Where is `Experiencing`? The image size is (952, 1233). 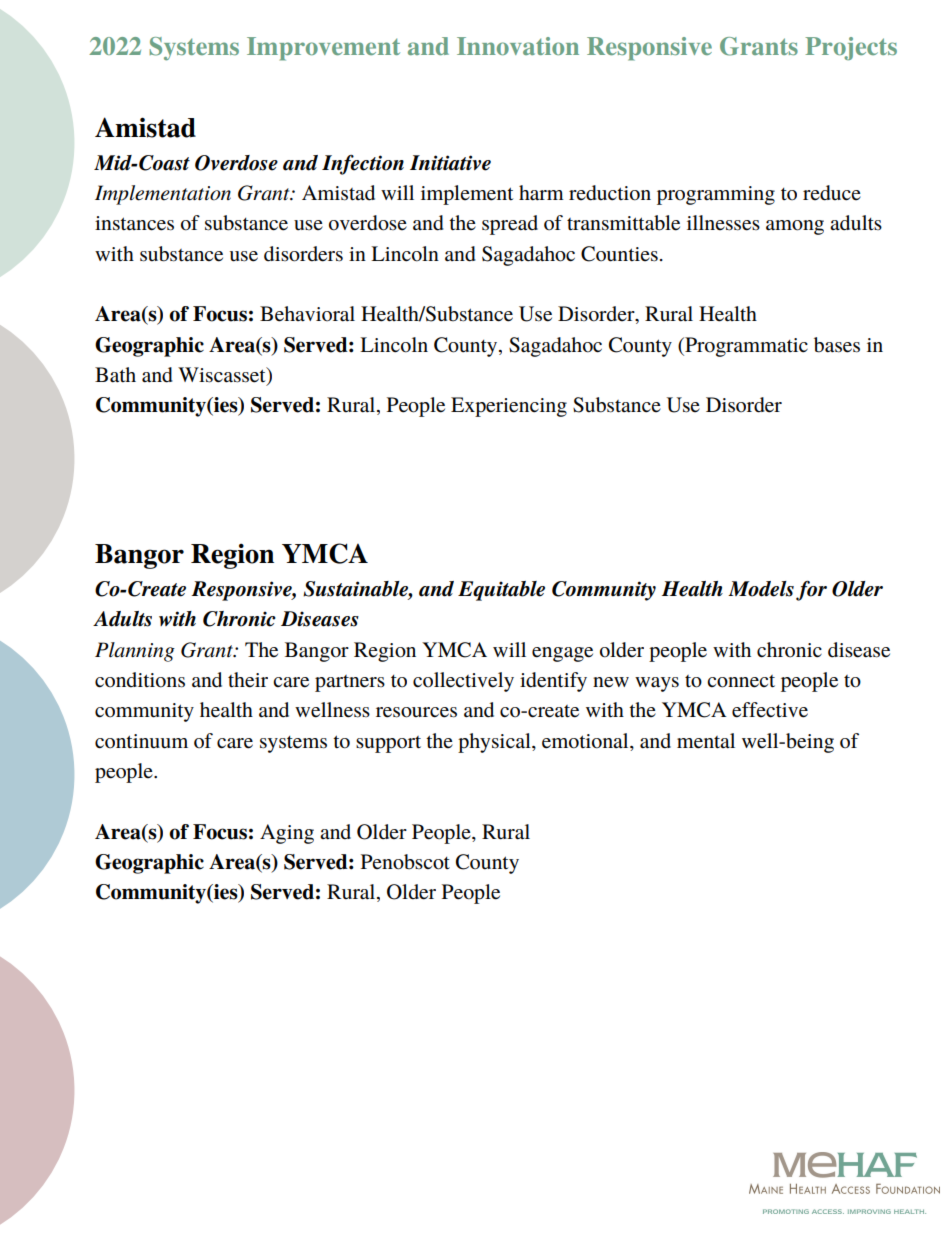 Experiencing is located at coordinates (509, 407).
